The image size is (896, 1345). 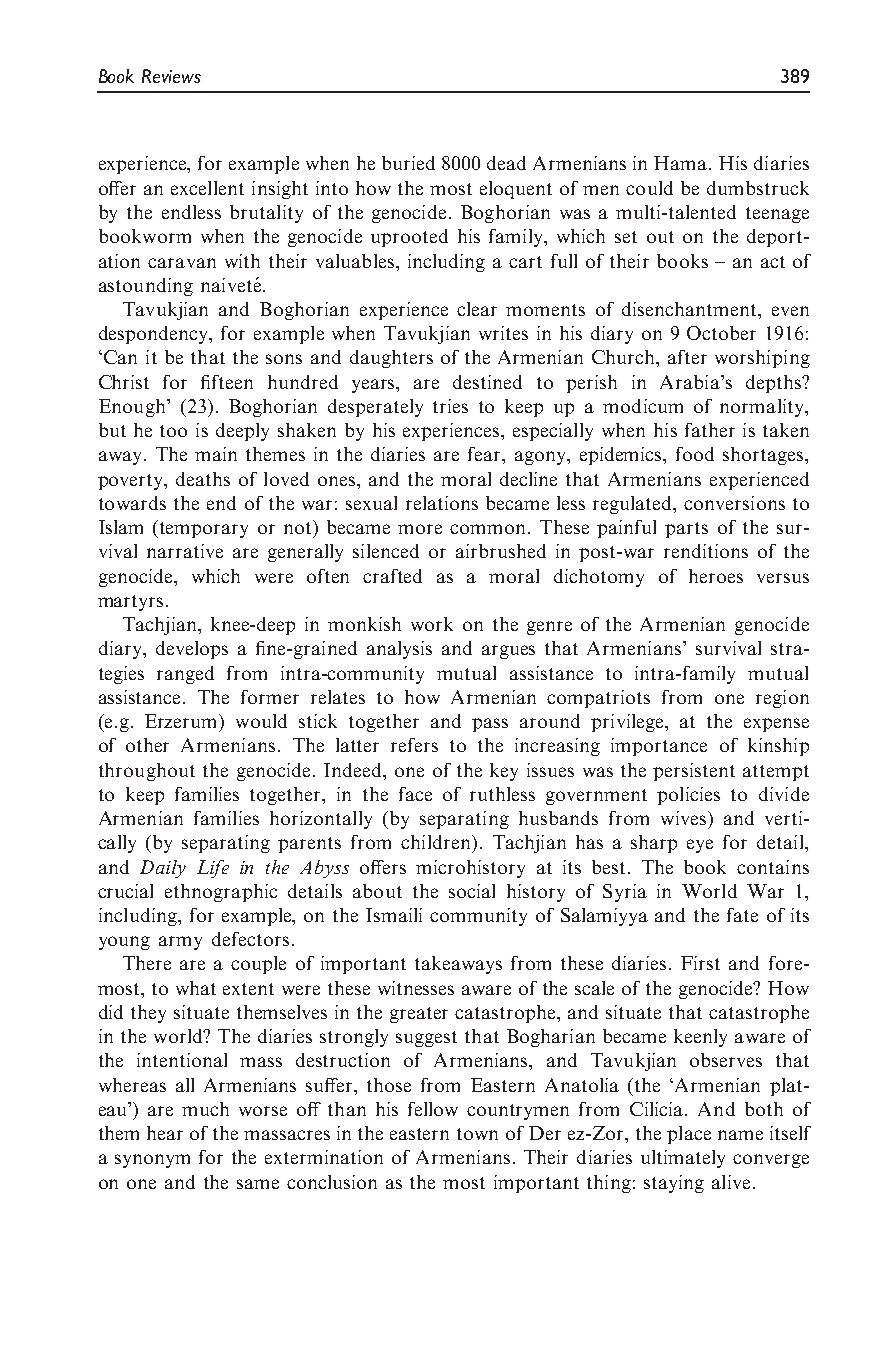 I want to click on fate, so click(x=742, y=915).
